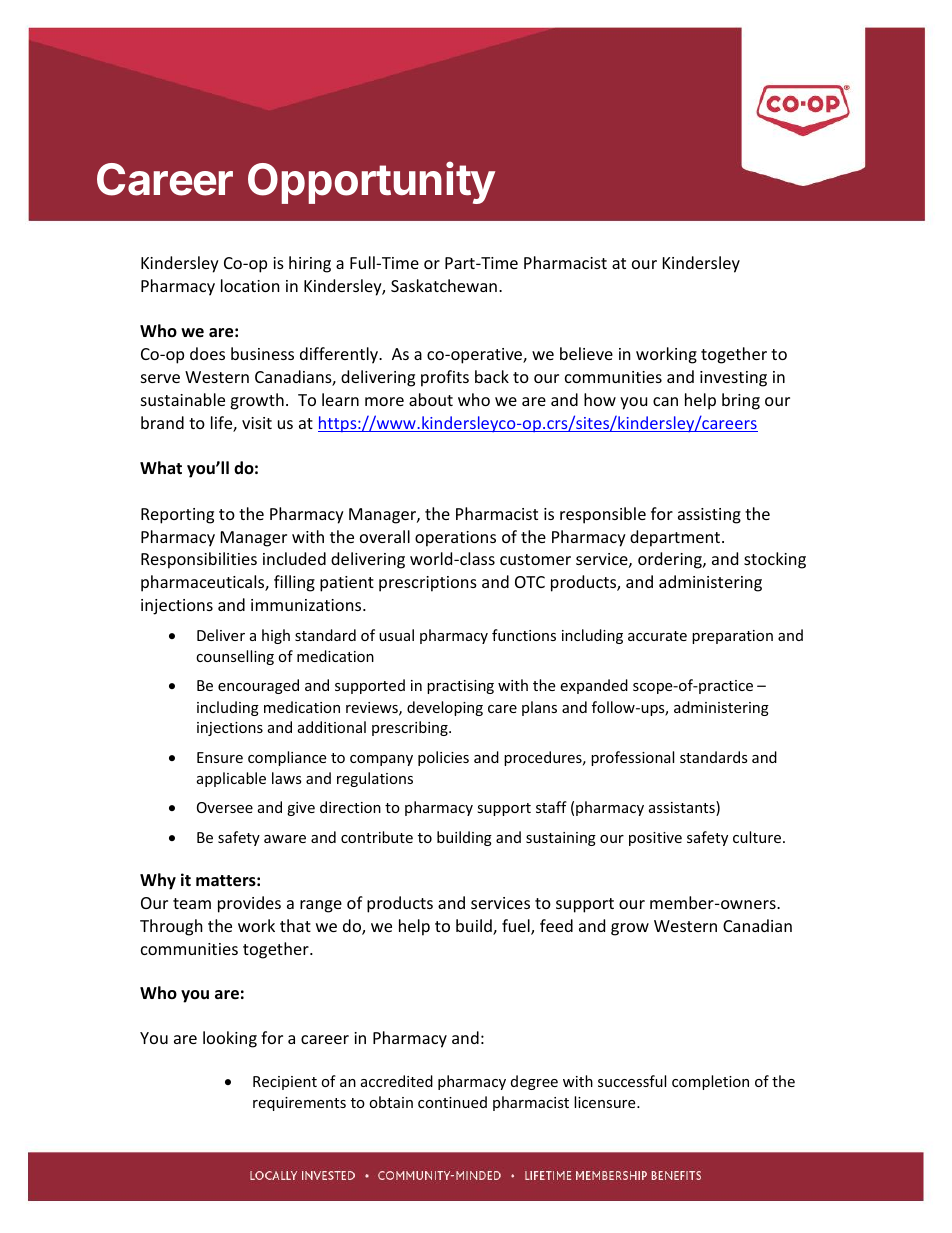 This image has width=952, height=1233. What do you see at coordinates (371, 183) in the image?
I see `Opportunity` at bounding box center [371, 183].
